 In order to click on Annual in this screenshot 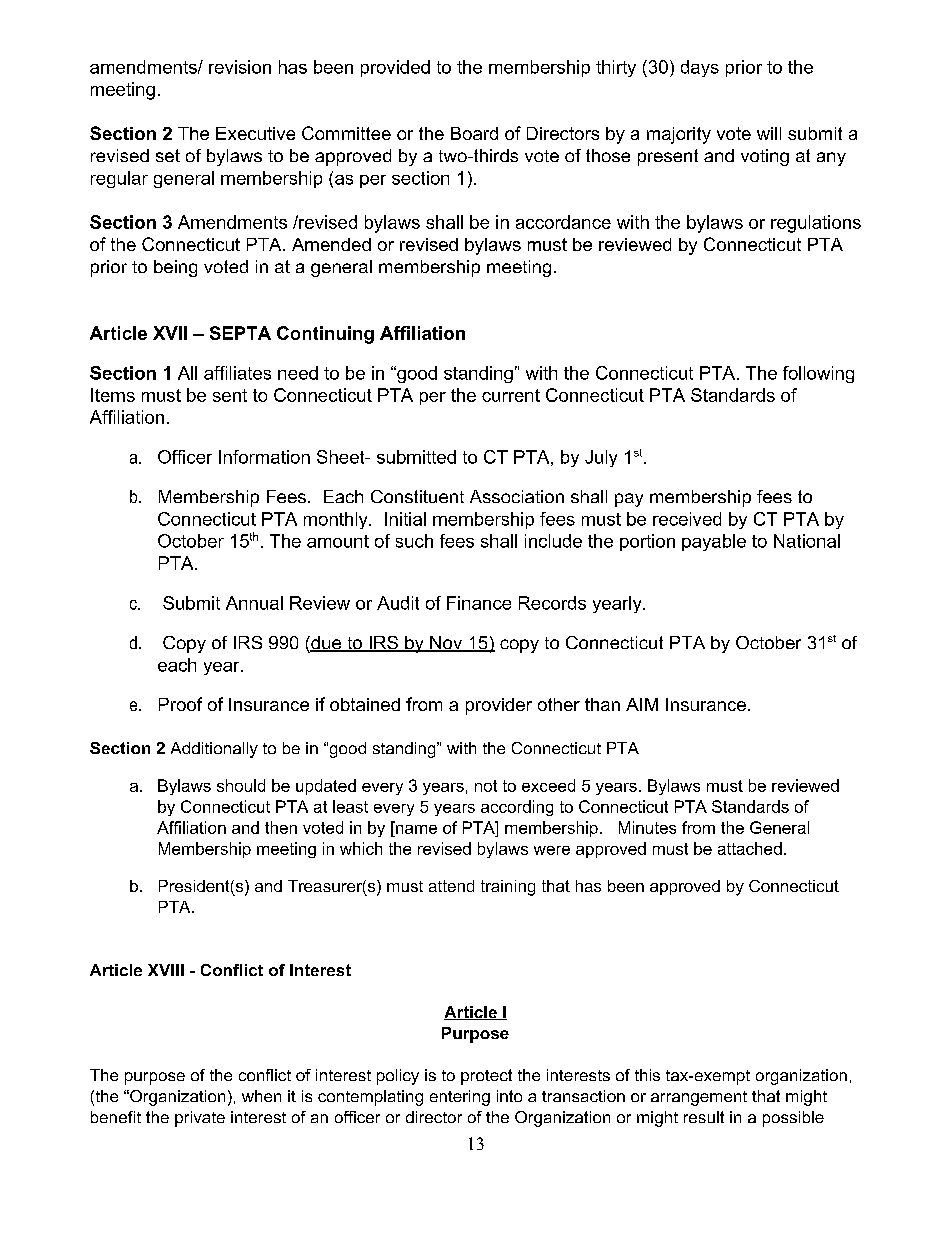, I will do `click(254, 603)`.
